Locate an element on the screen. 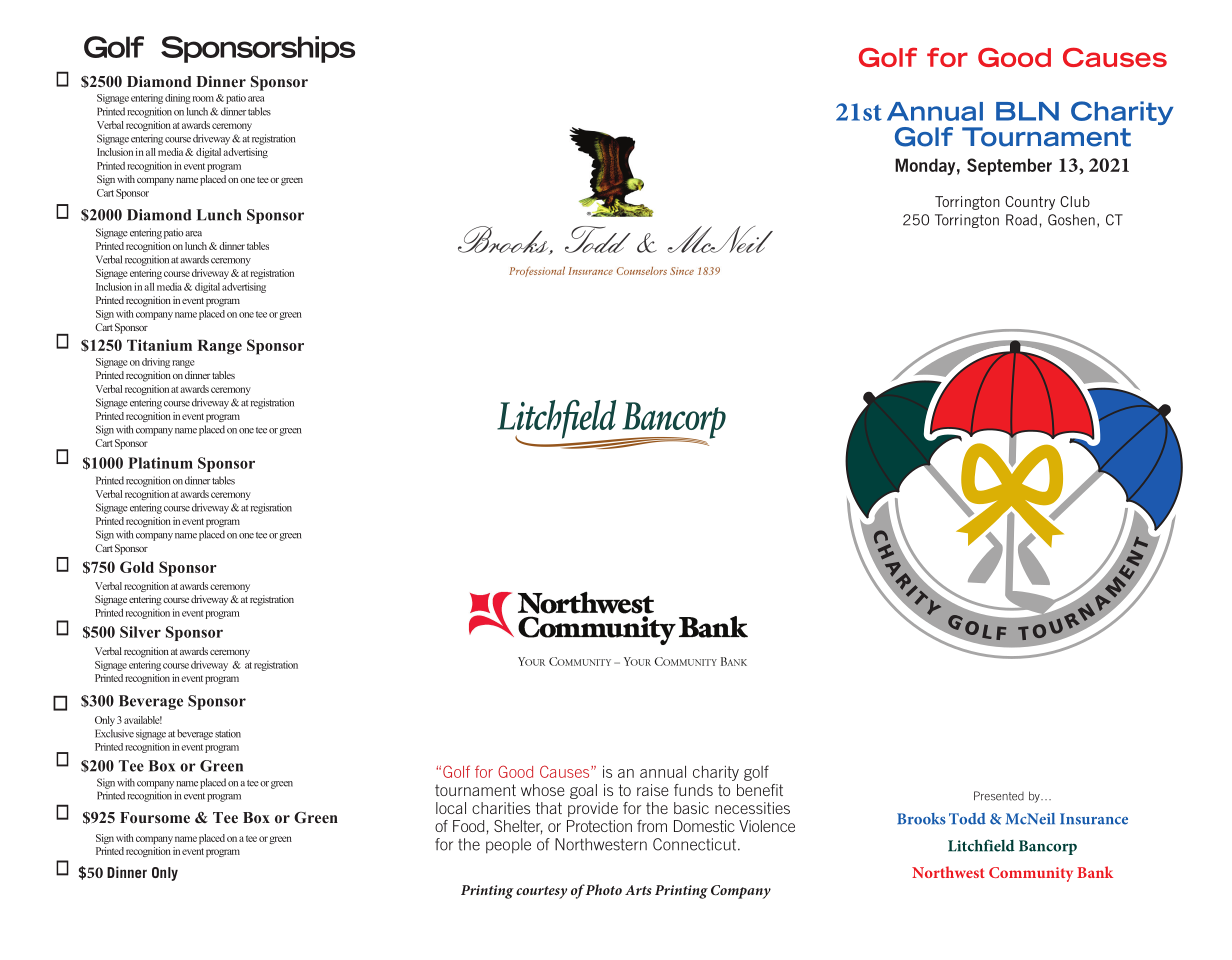  BLN is located at coordinates (1027, 111).
